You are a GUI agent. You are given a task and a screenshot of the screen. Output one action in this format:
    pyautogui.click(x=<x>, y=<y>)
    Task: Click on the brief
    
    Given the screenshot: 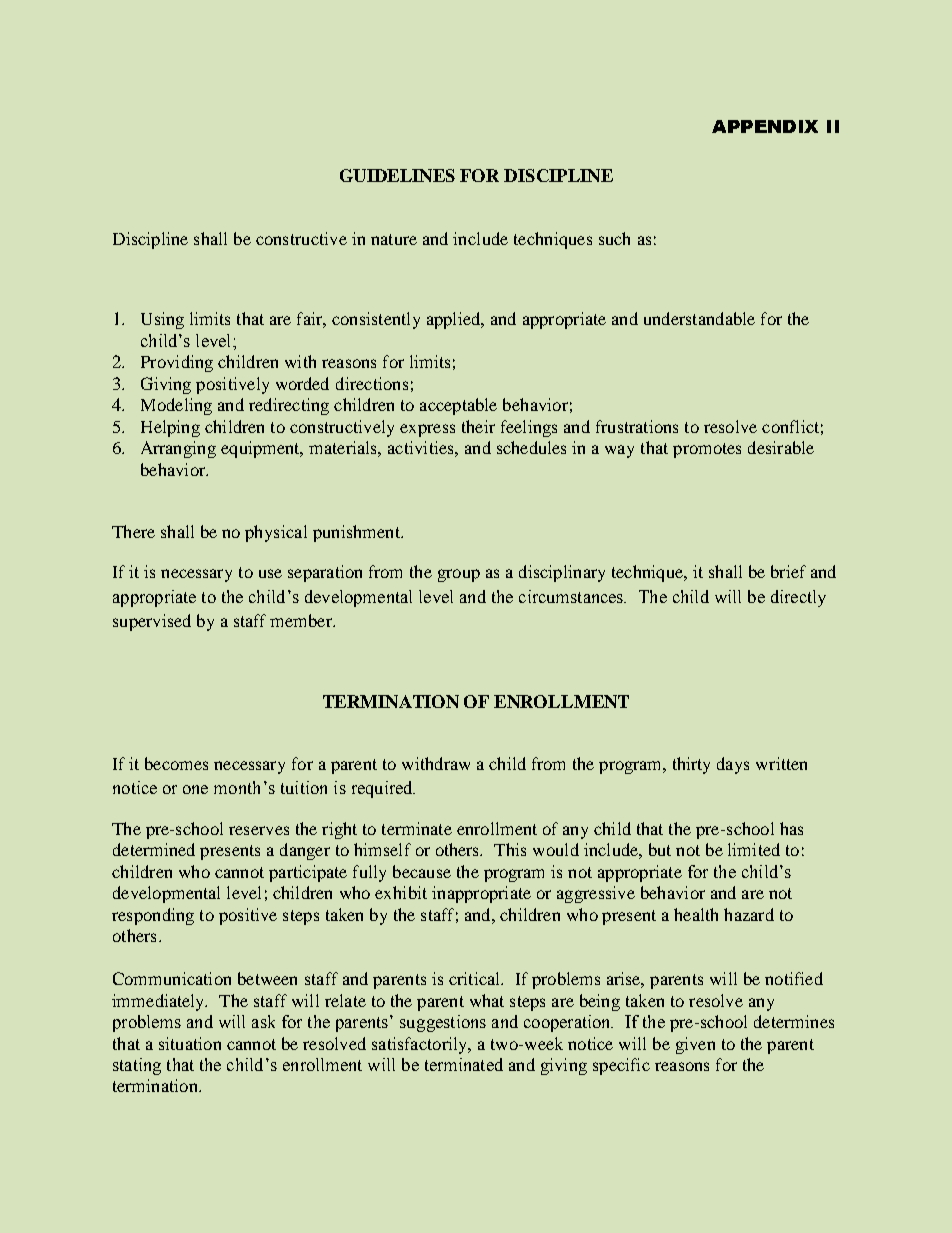 What is the action you would take?
    pyautogui.click(x=788, y=571)
